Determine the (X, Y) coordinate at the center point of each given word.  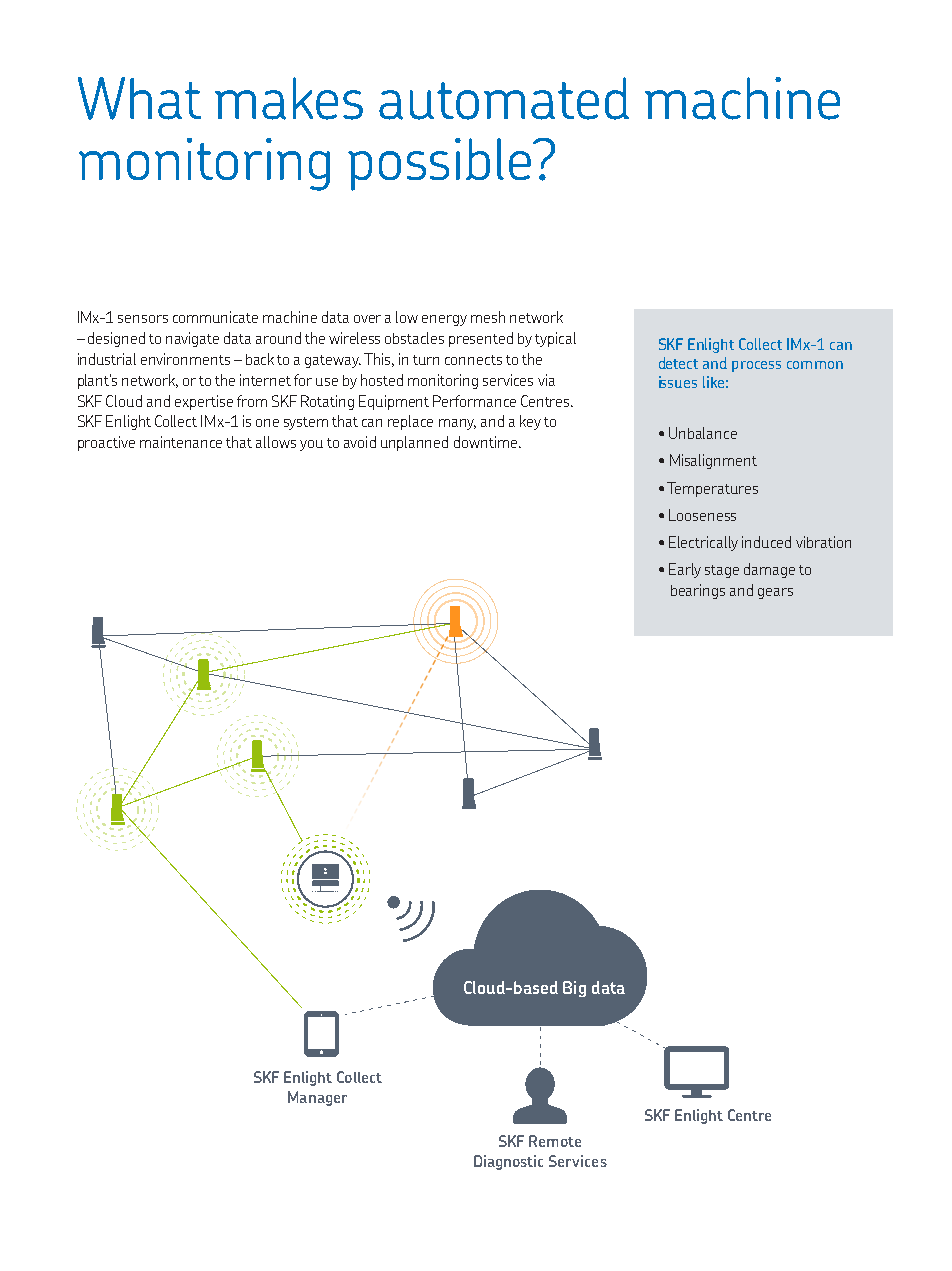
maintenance (181, 442)
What (139, 98)
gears (775, 593)
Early (685, 570)
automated (504, 98)
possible (439, 164)
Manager (317, 1098)
